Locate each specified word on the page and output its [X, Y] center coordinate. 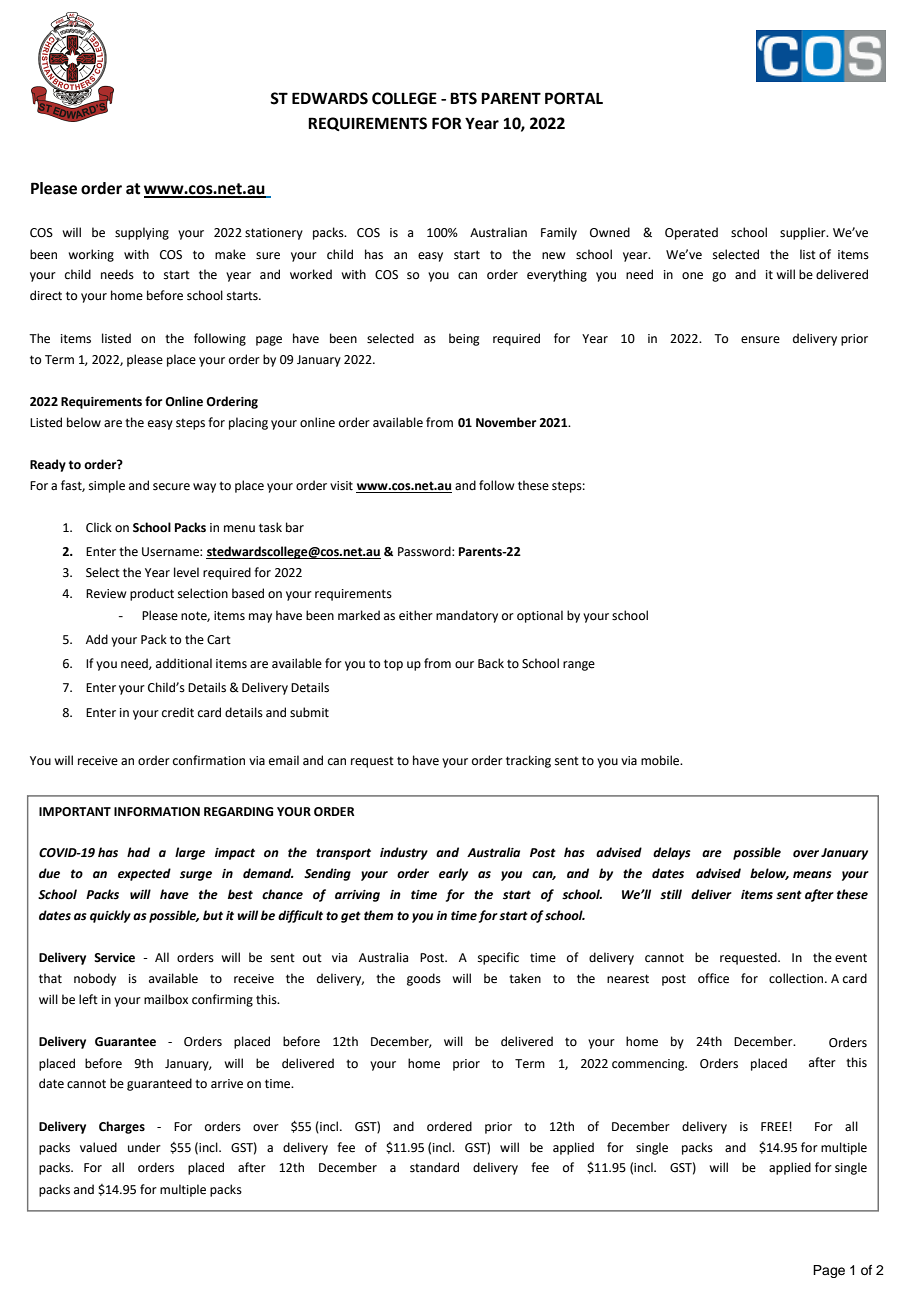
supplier [804, 233]
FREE [775, 1126]
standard [434, 1167]
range [579, 666]
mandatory [467, 616]
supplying [142, 233]
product [152, 594]
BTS [463, 98]
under [144, 1147]
